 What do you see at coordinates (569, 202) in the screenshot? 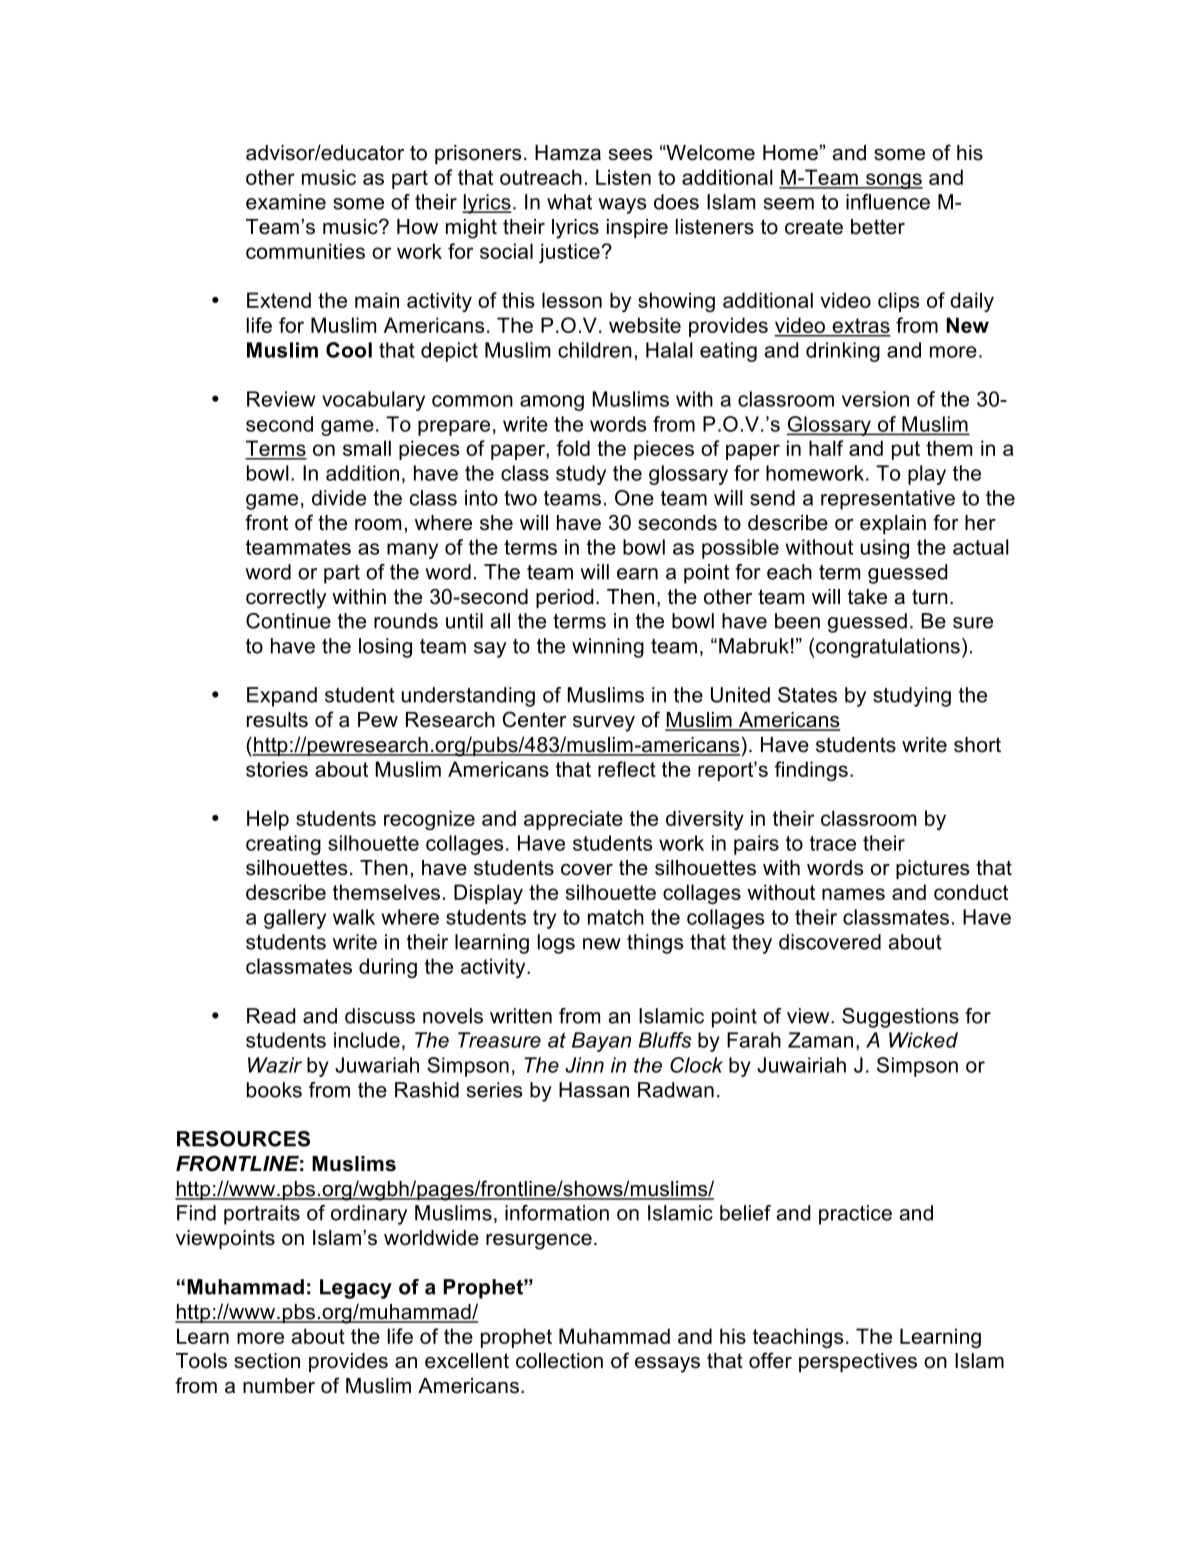
I see `what` at bounding box center [569, 202].
